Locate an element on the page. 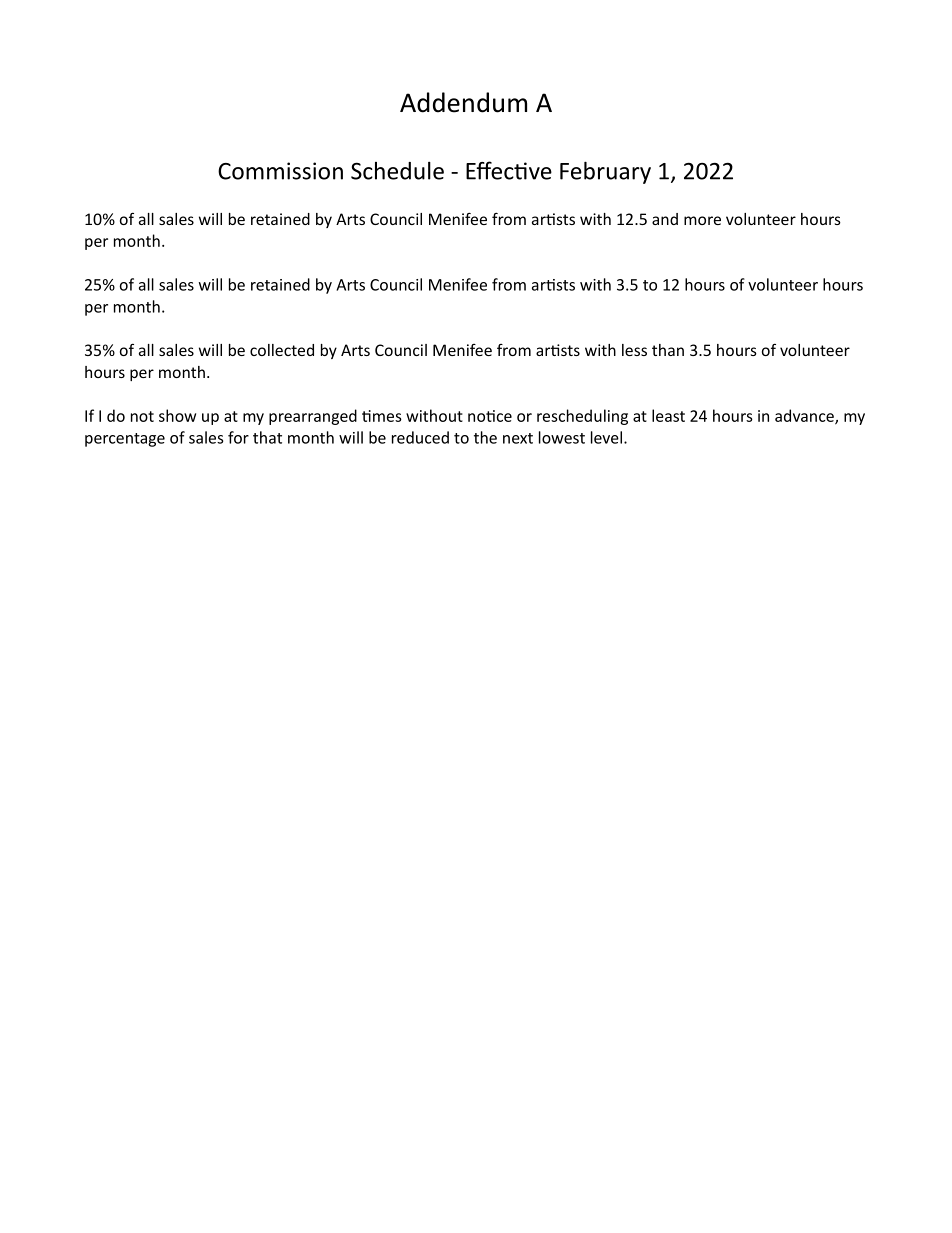 The image size is (952, 1233). more is located at coordinates (702, 220).
